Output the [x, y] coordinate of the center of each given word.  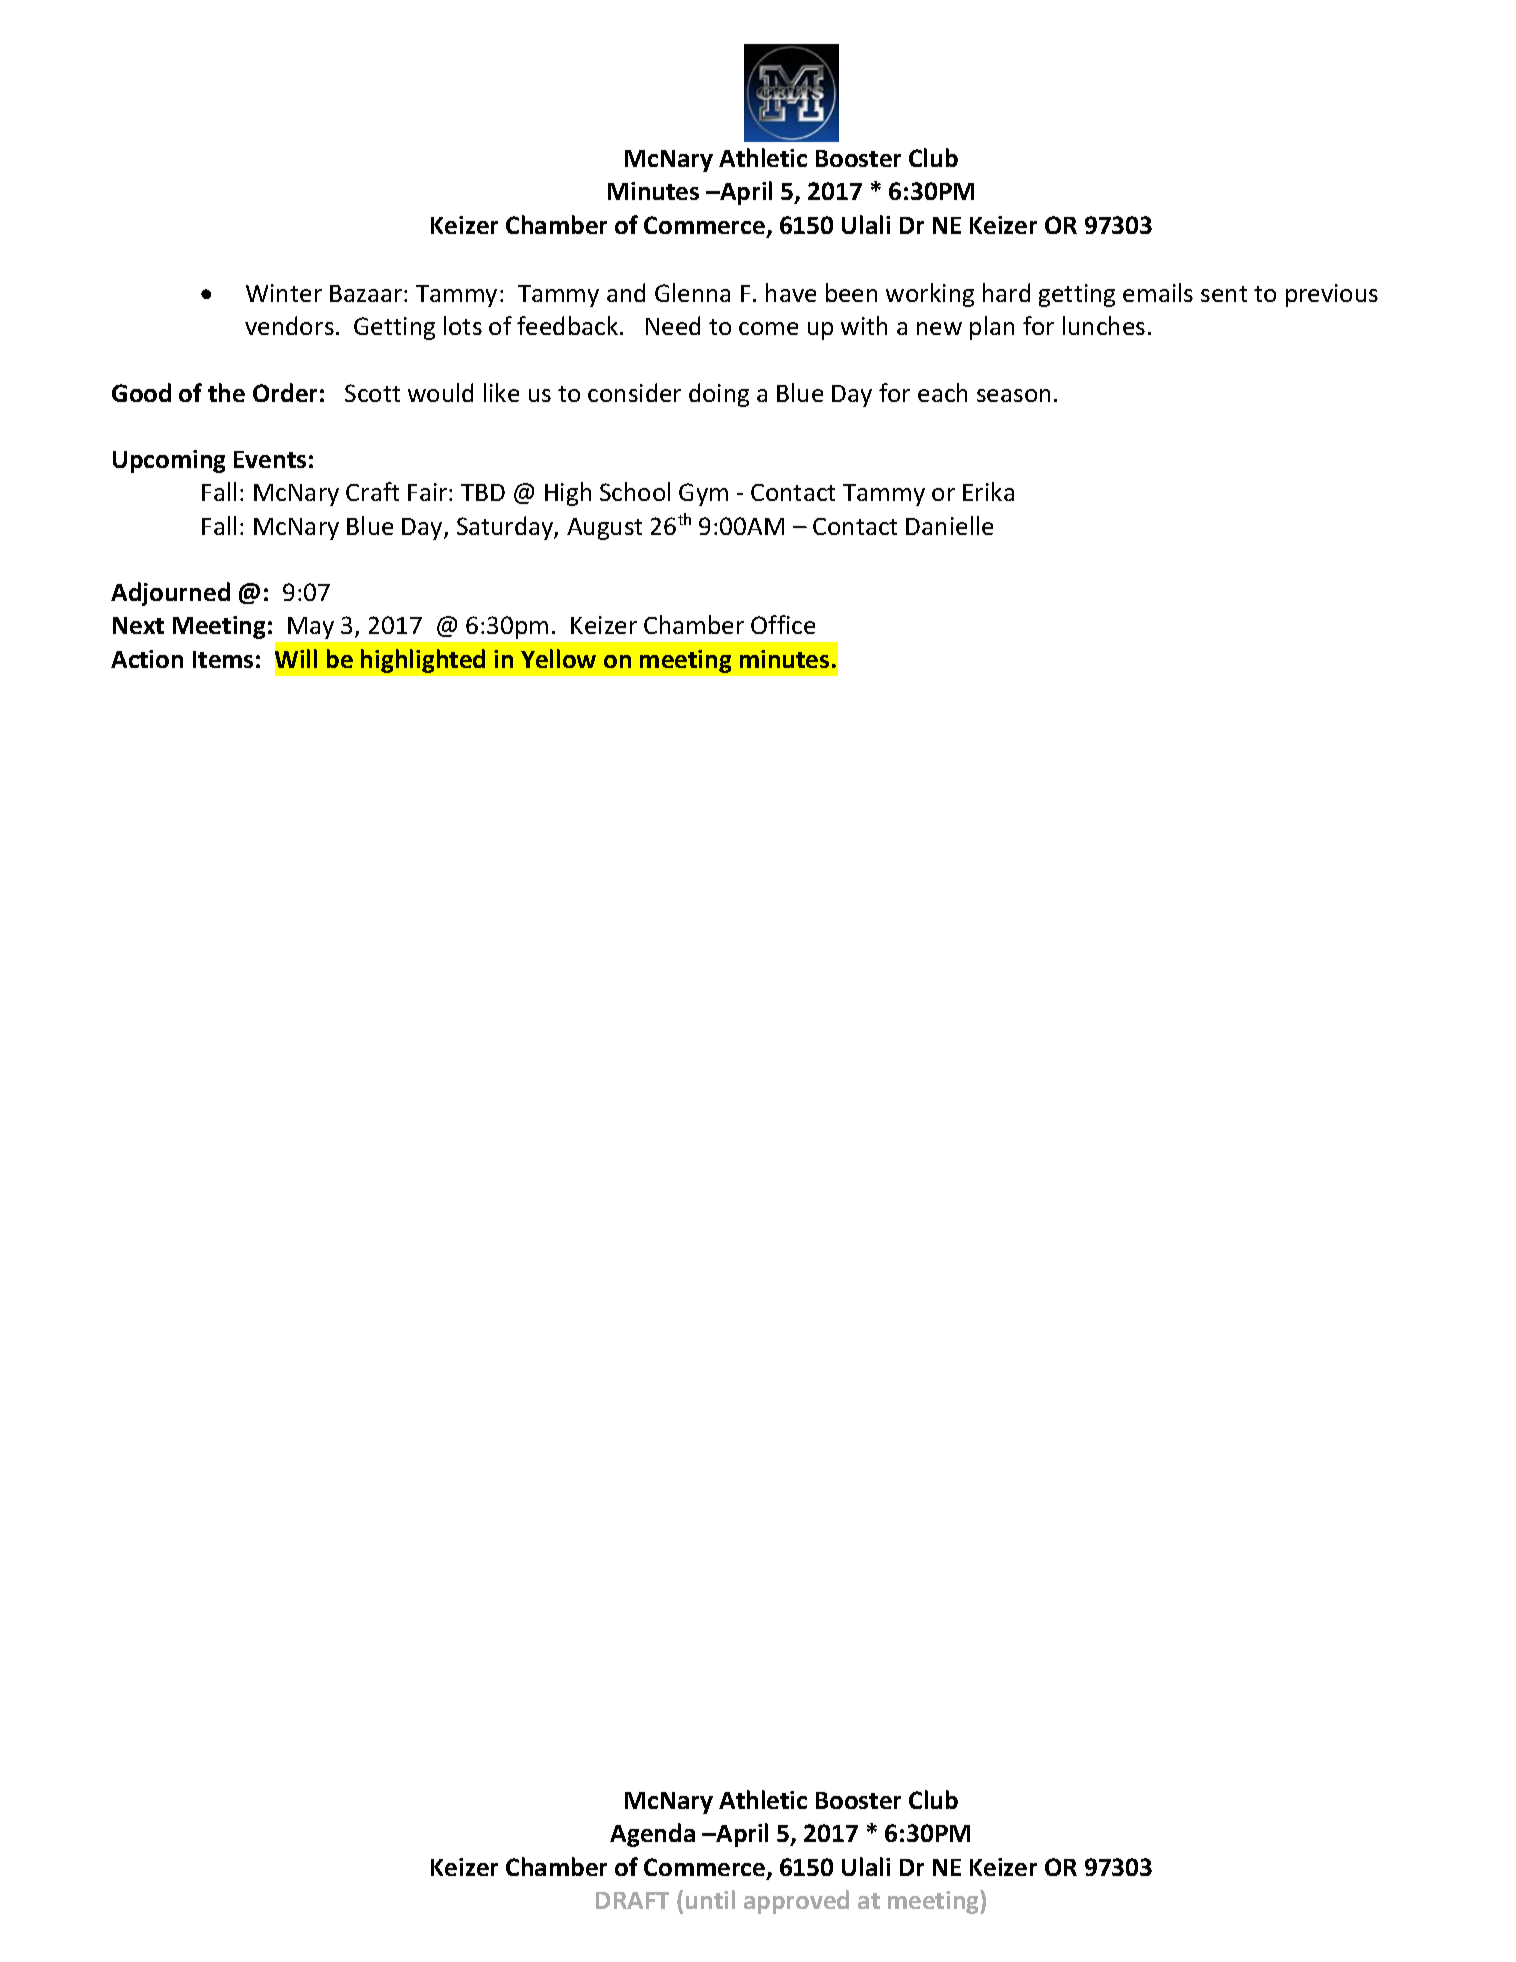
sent [1224, 294]
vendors [289, 325]
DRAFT [632, 1900]
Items [223, 659]
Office [783, 624]
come [768, 328]
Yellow [558, 658]
